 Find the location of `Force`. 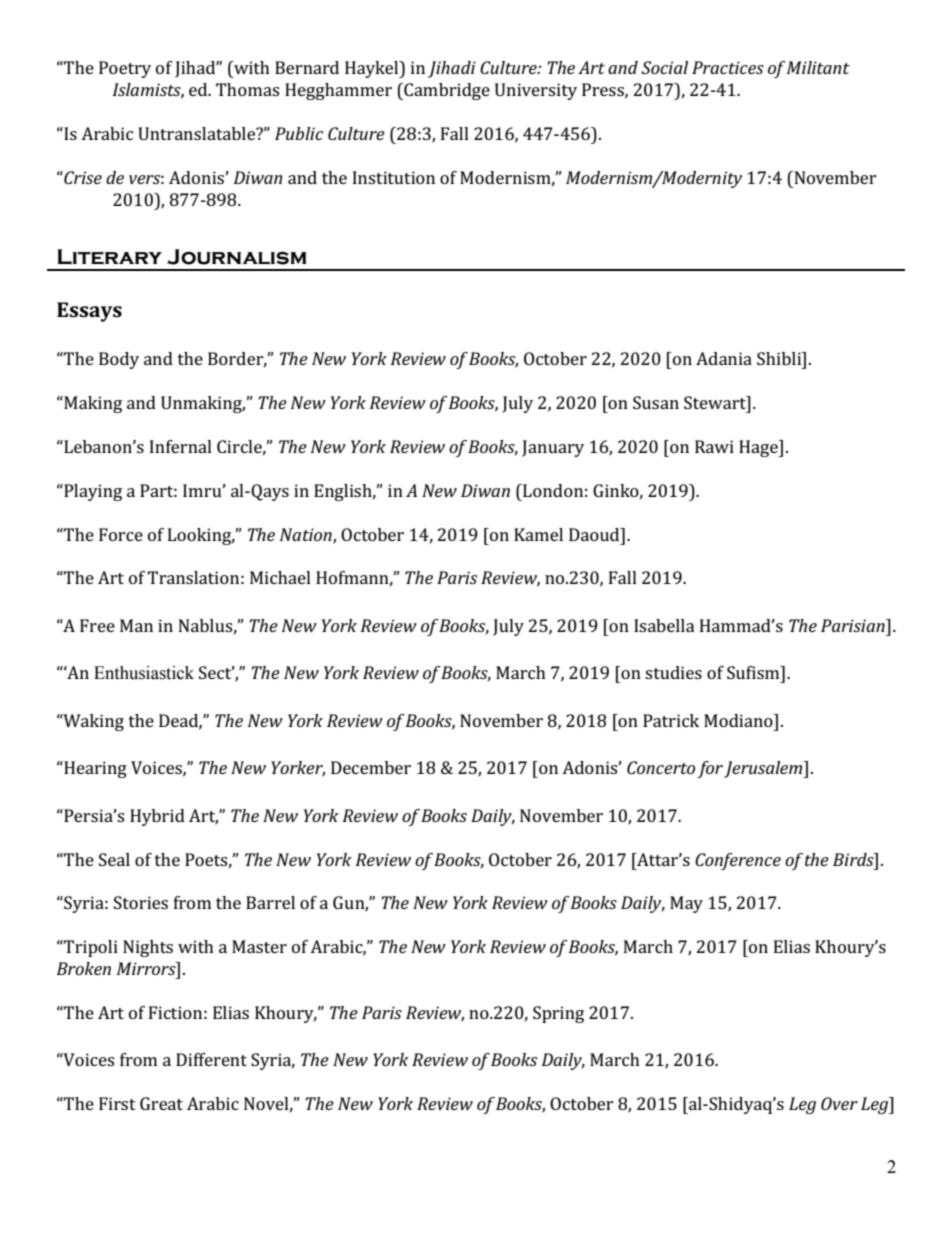

Force is located at coordinates (121, 534).
